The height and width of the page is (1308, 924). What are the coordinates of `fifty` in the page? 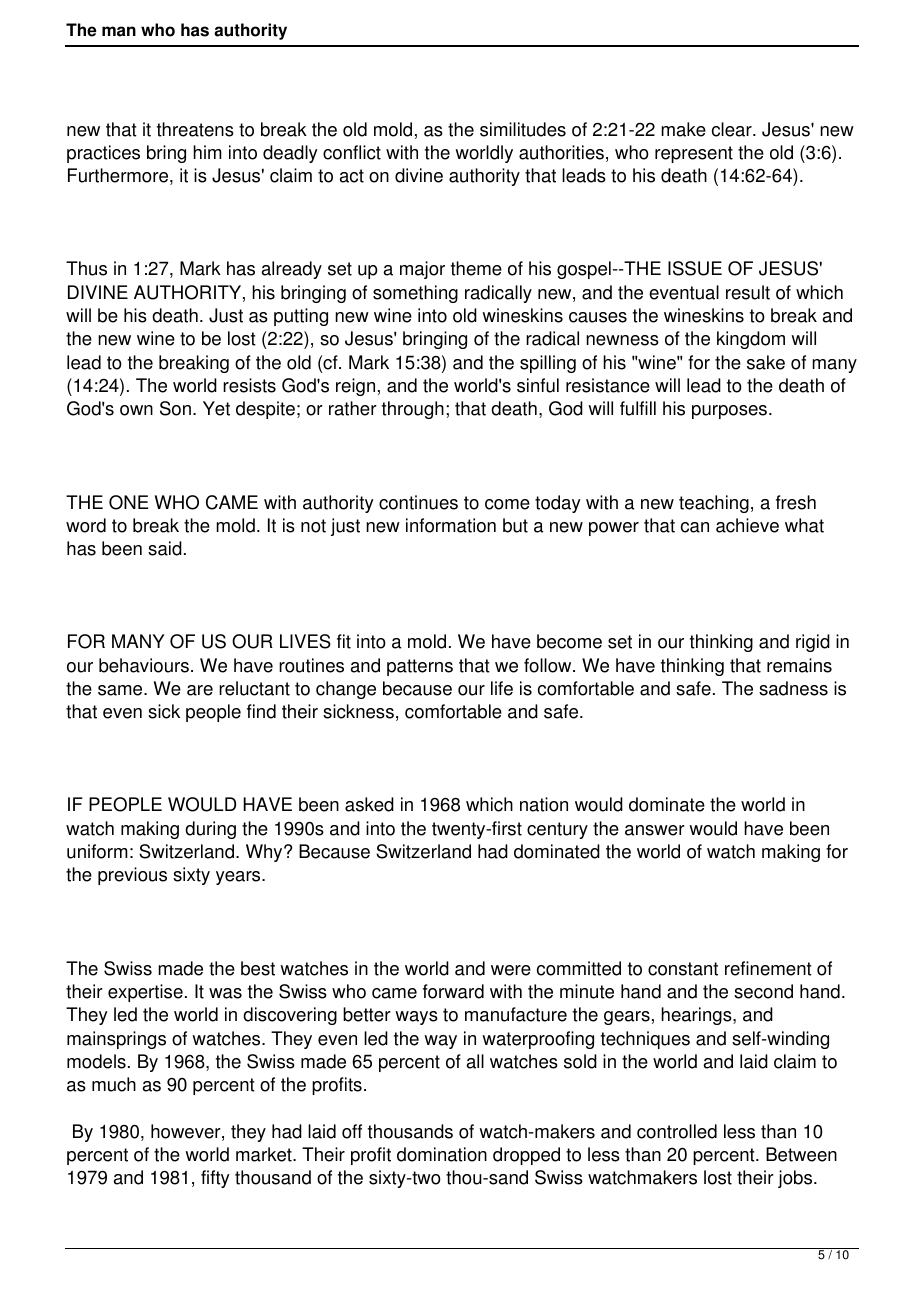 It's located at (215, 1179).
